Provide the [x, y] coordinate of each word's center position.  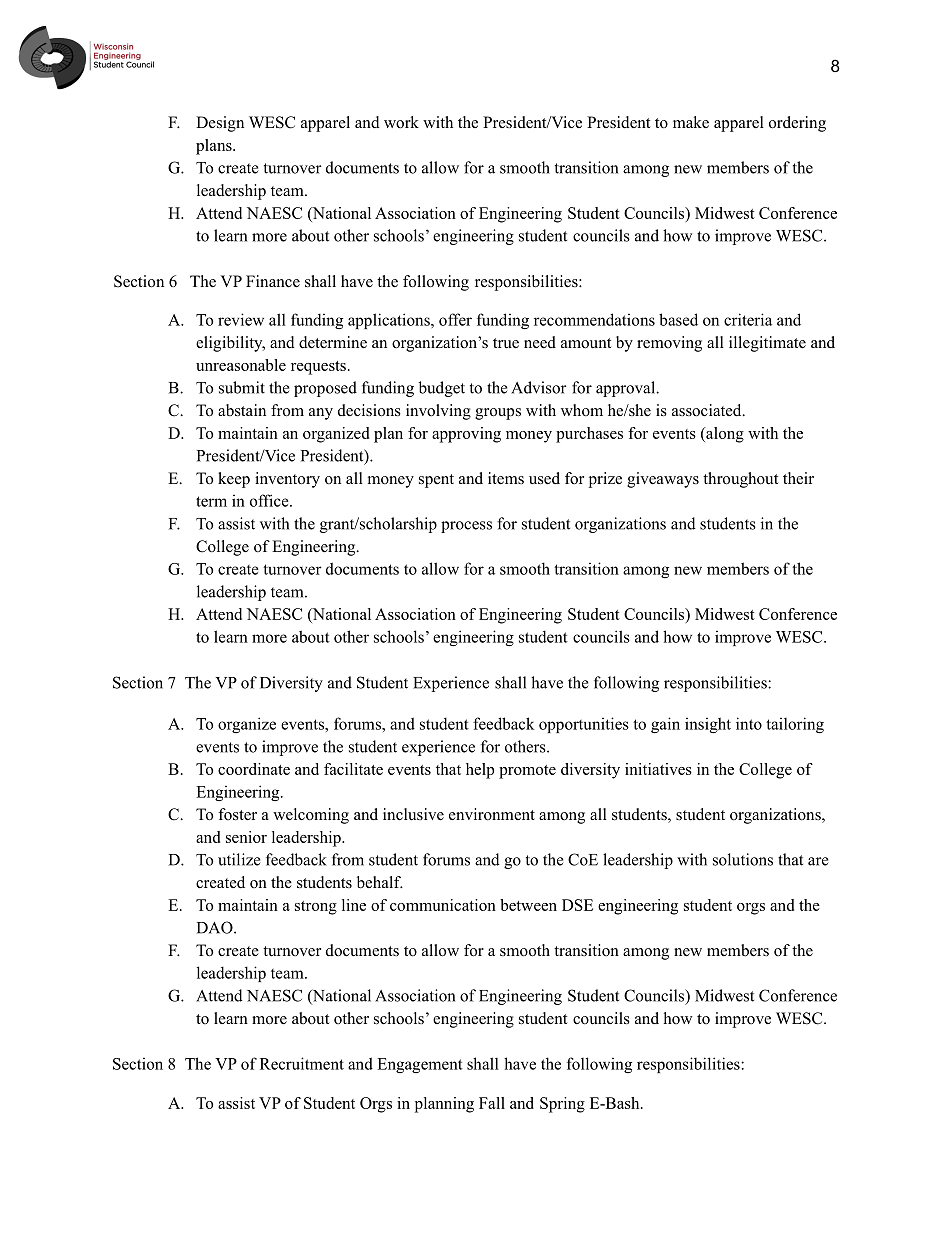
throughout [740, 480]
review [241, 319]
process [466, 527]
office [270, 500]
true [506, 343]
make [691, 122]
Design [220, 124]
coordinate [254, 769]
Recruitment [302, 1063]
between [528, 905]
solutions [743, 859]
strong [316, 908]
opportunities [584, 725]
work [401, 122]
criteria [748, 319]
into [749, 723]
